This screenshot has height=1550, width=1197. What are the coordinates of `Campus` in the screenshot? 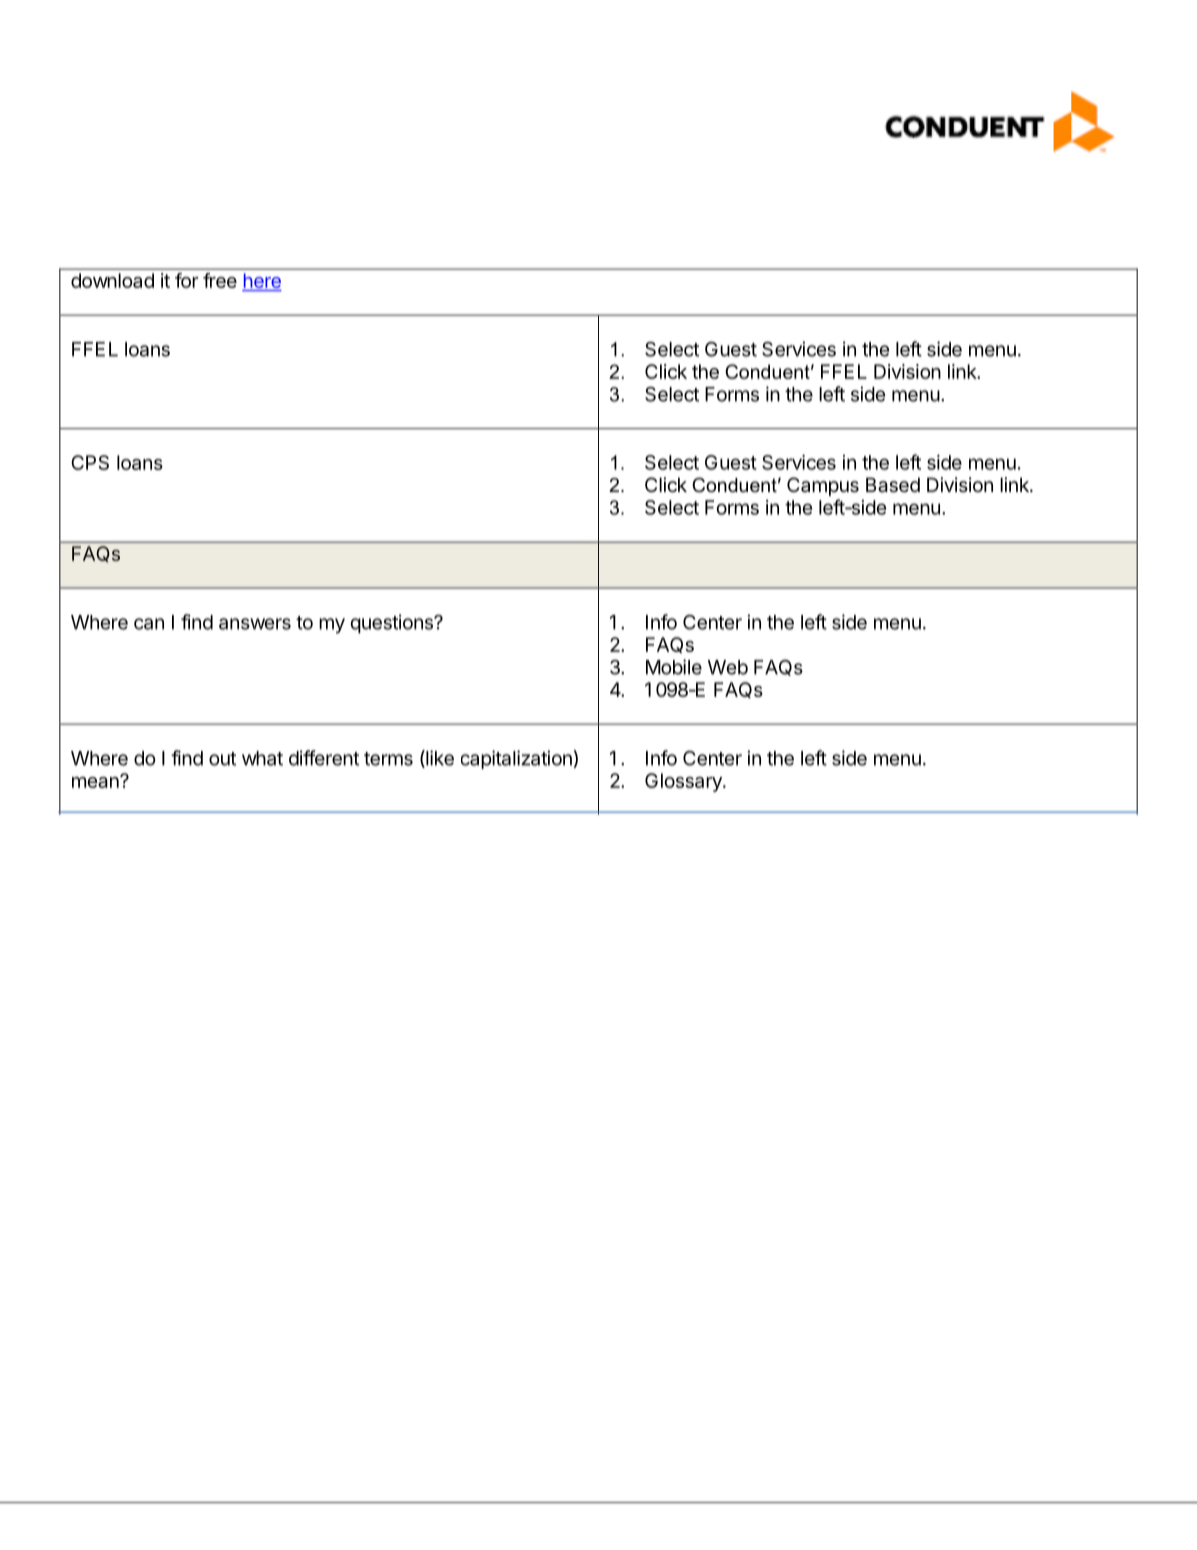 It's located at (823, 486).
